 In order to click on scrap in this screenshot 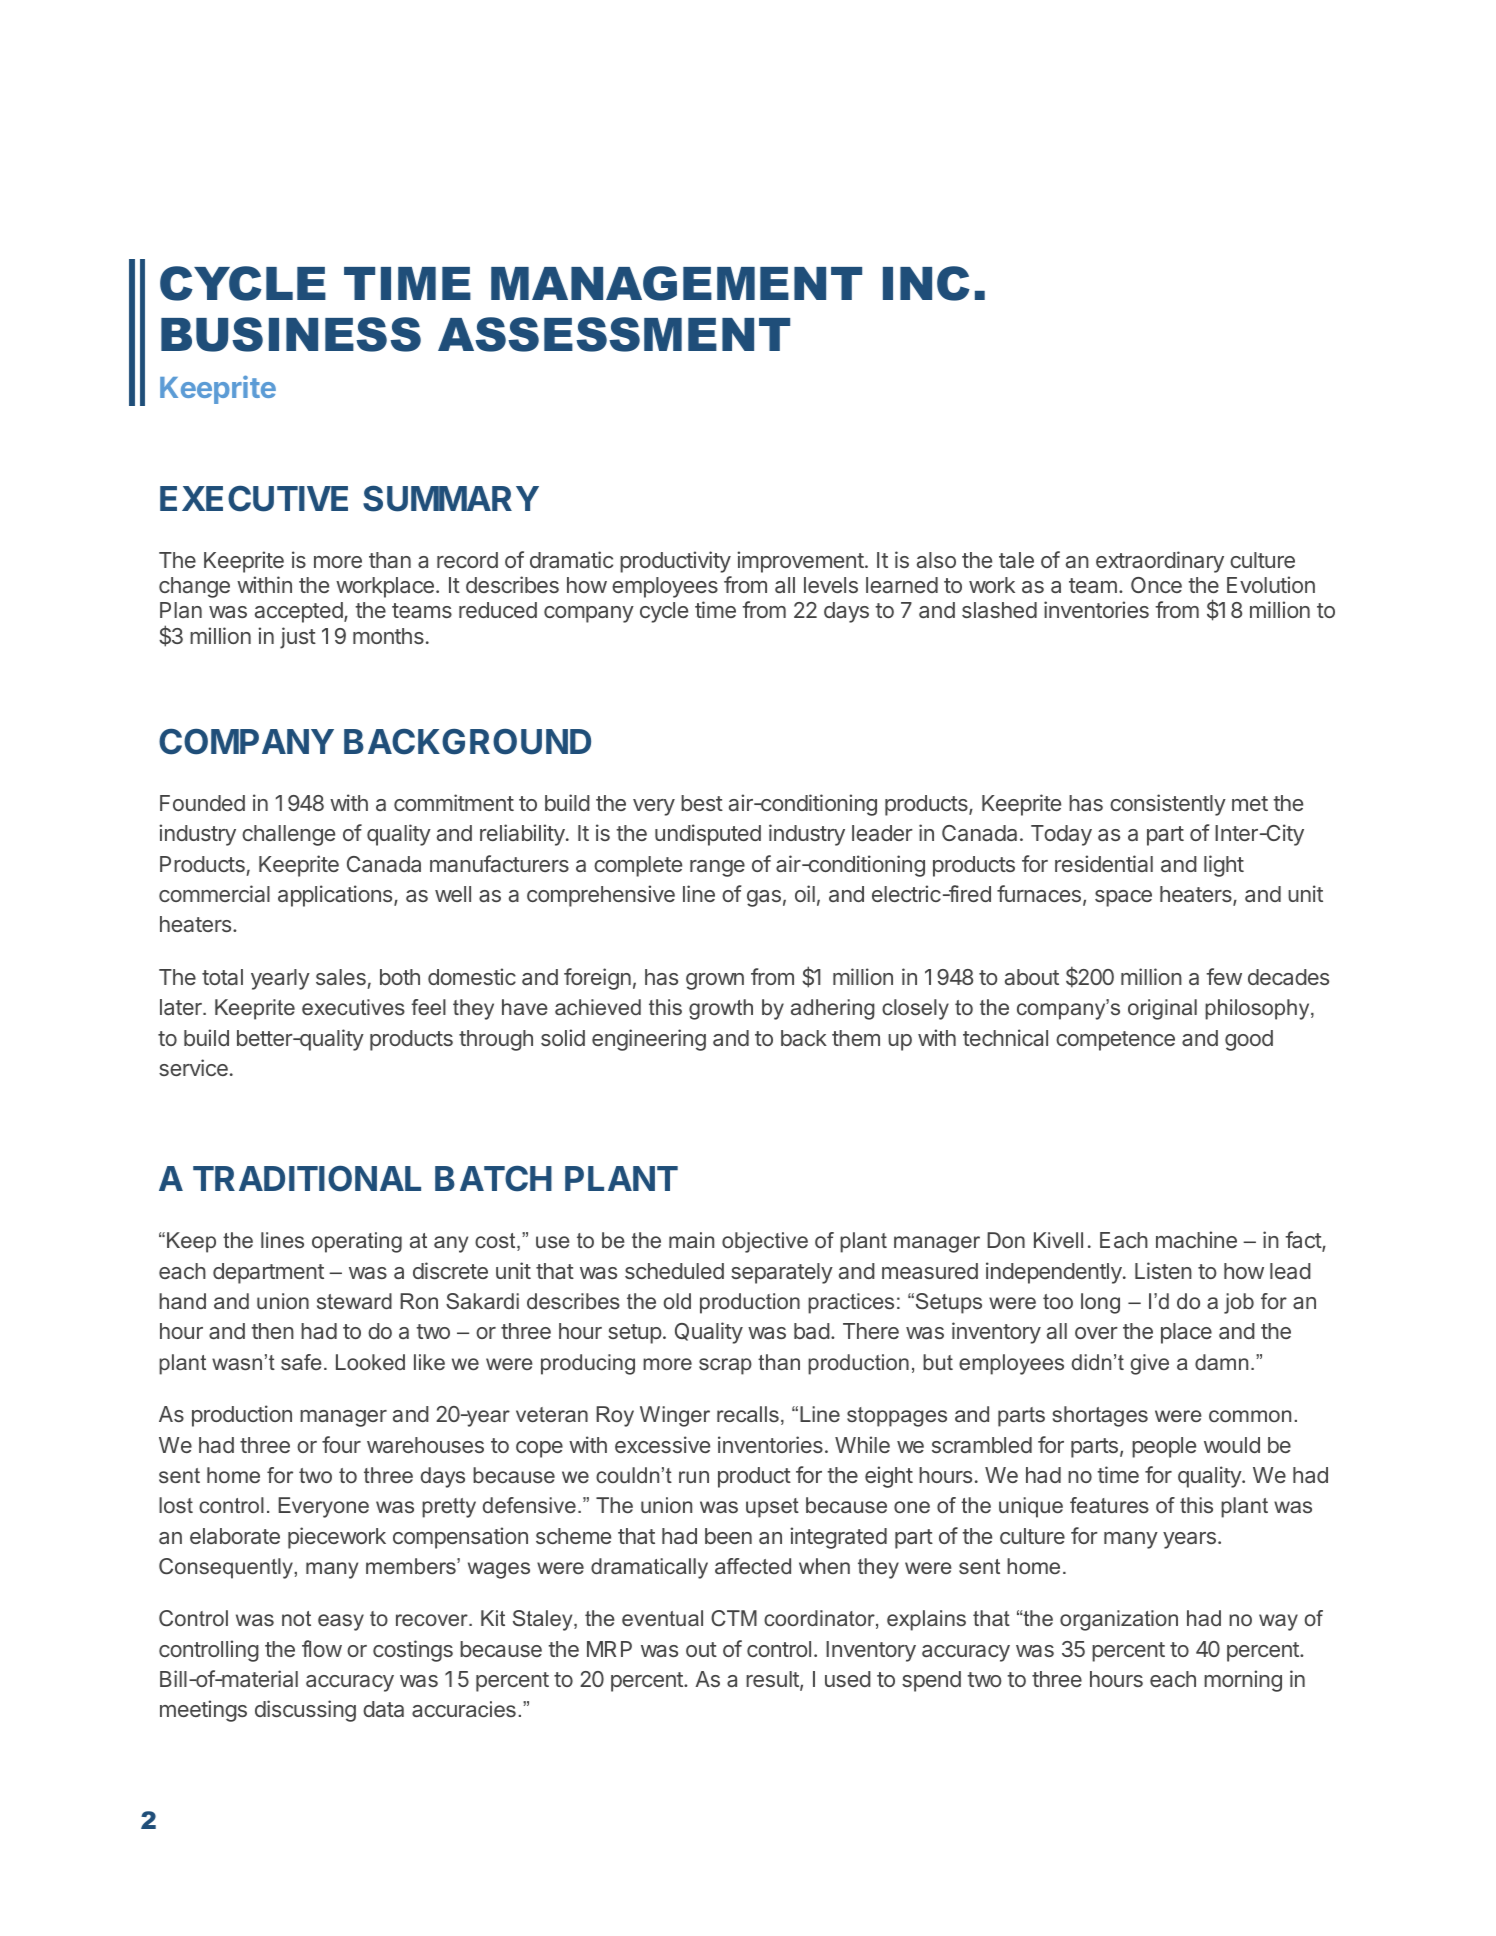, I will do `click(725, 1366)`.
